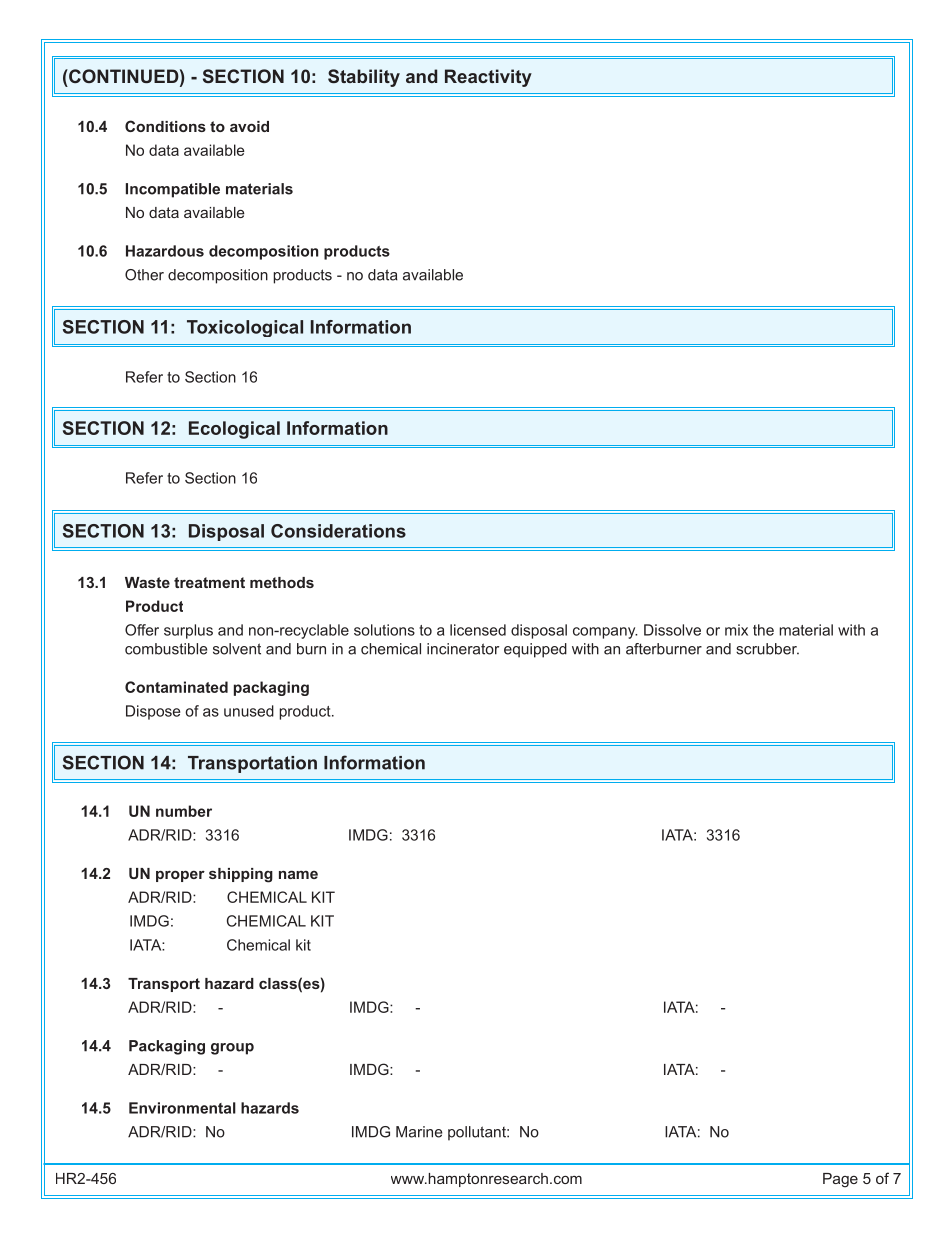 This screenshot has width=952, height=1233. What do you see at coordinates (364, 78) in the screenshot?
I see `Stability` at bounding box center [364, 78].
